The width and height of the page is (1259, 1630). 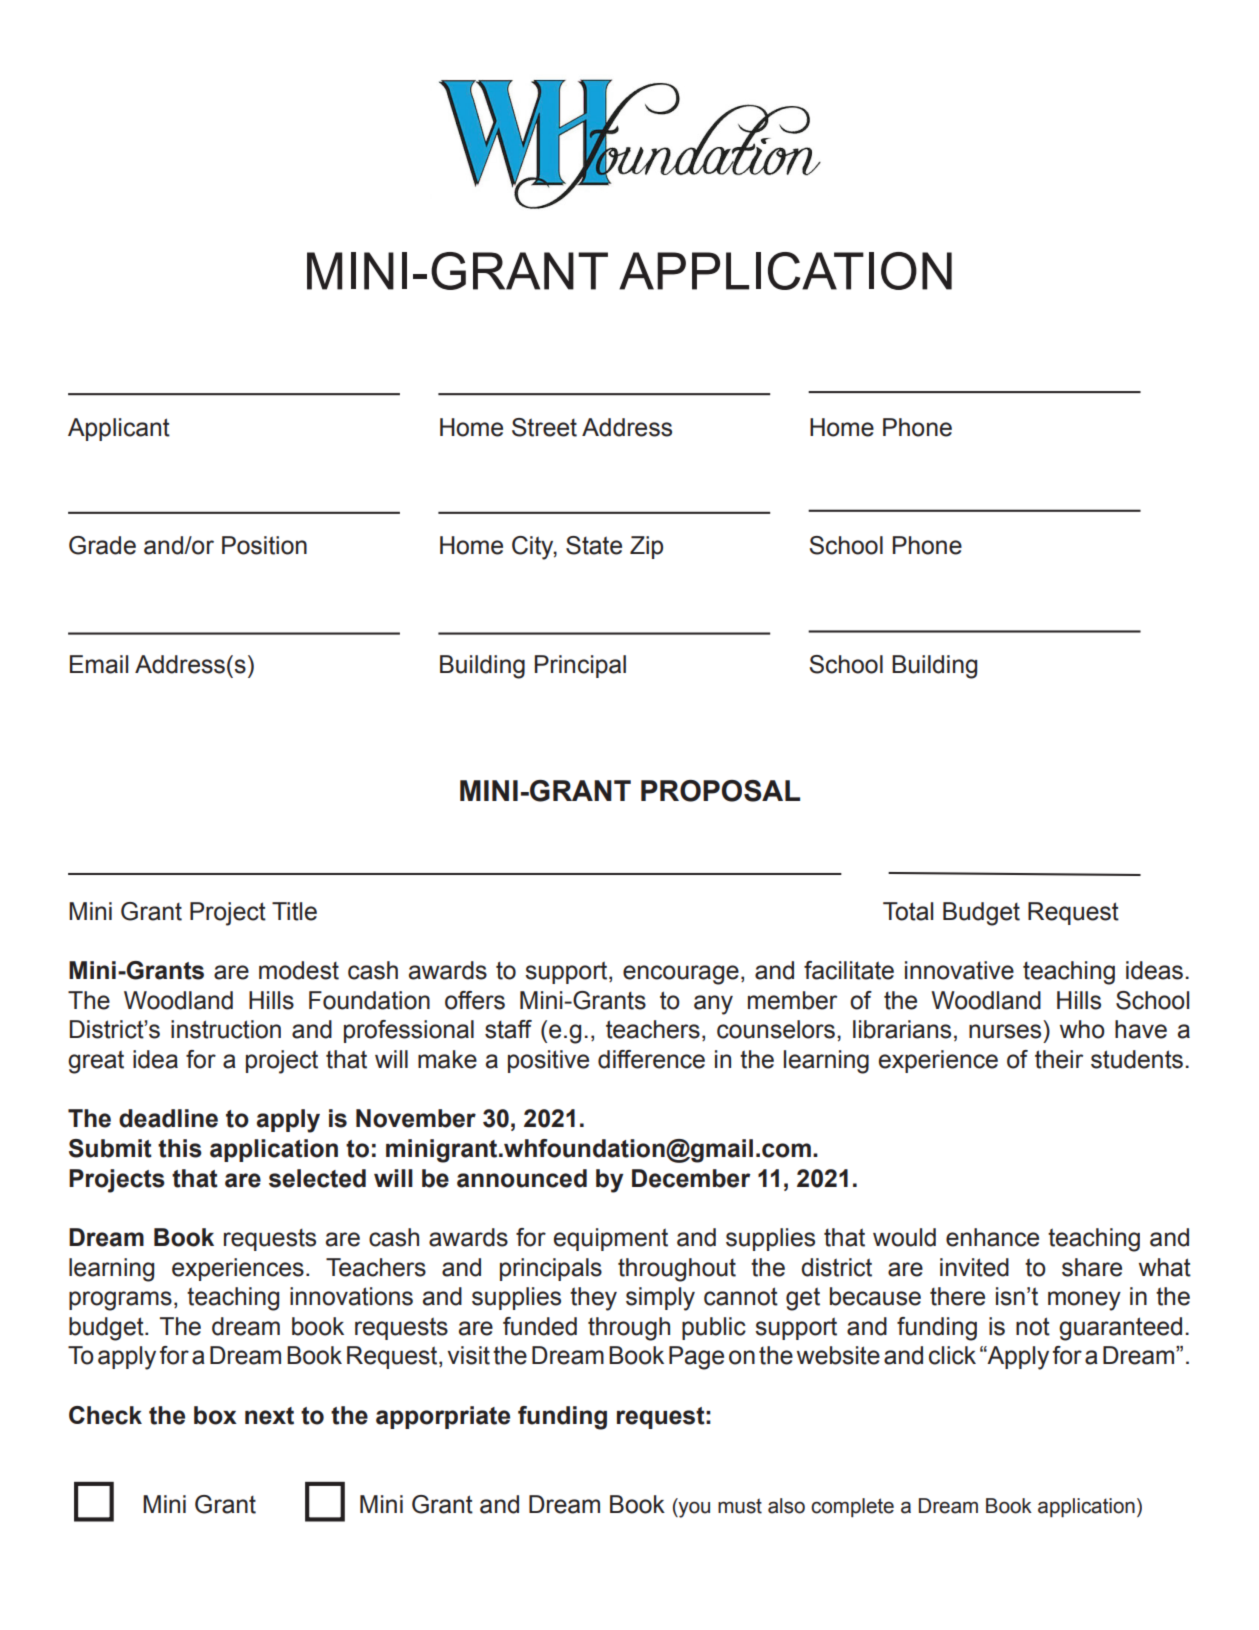 I want to click on box, so click(x=215, y=1415).
